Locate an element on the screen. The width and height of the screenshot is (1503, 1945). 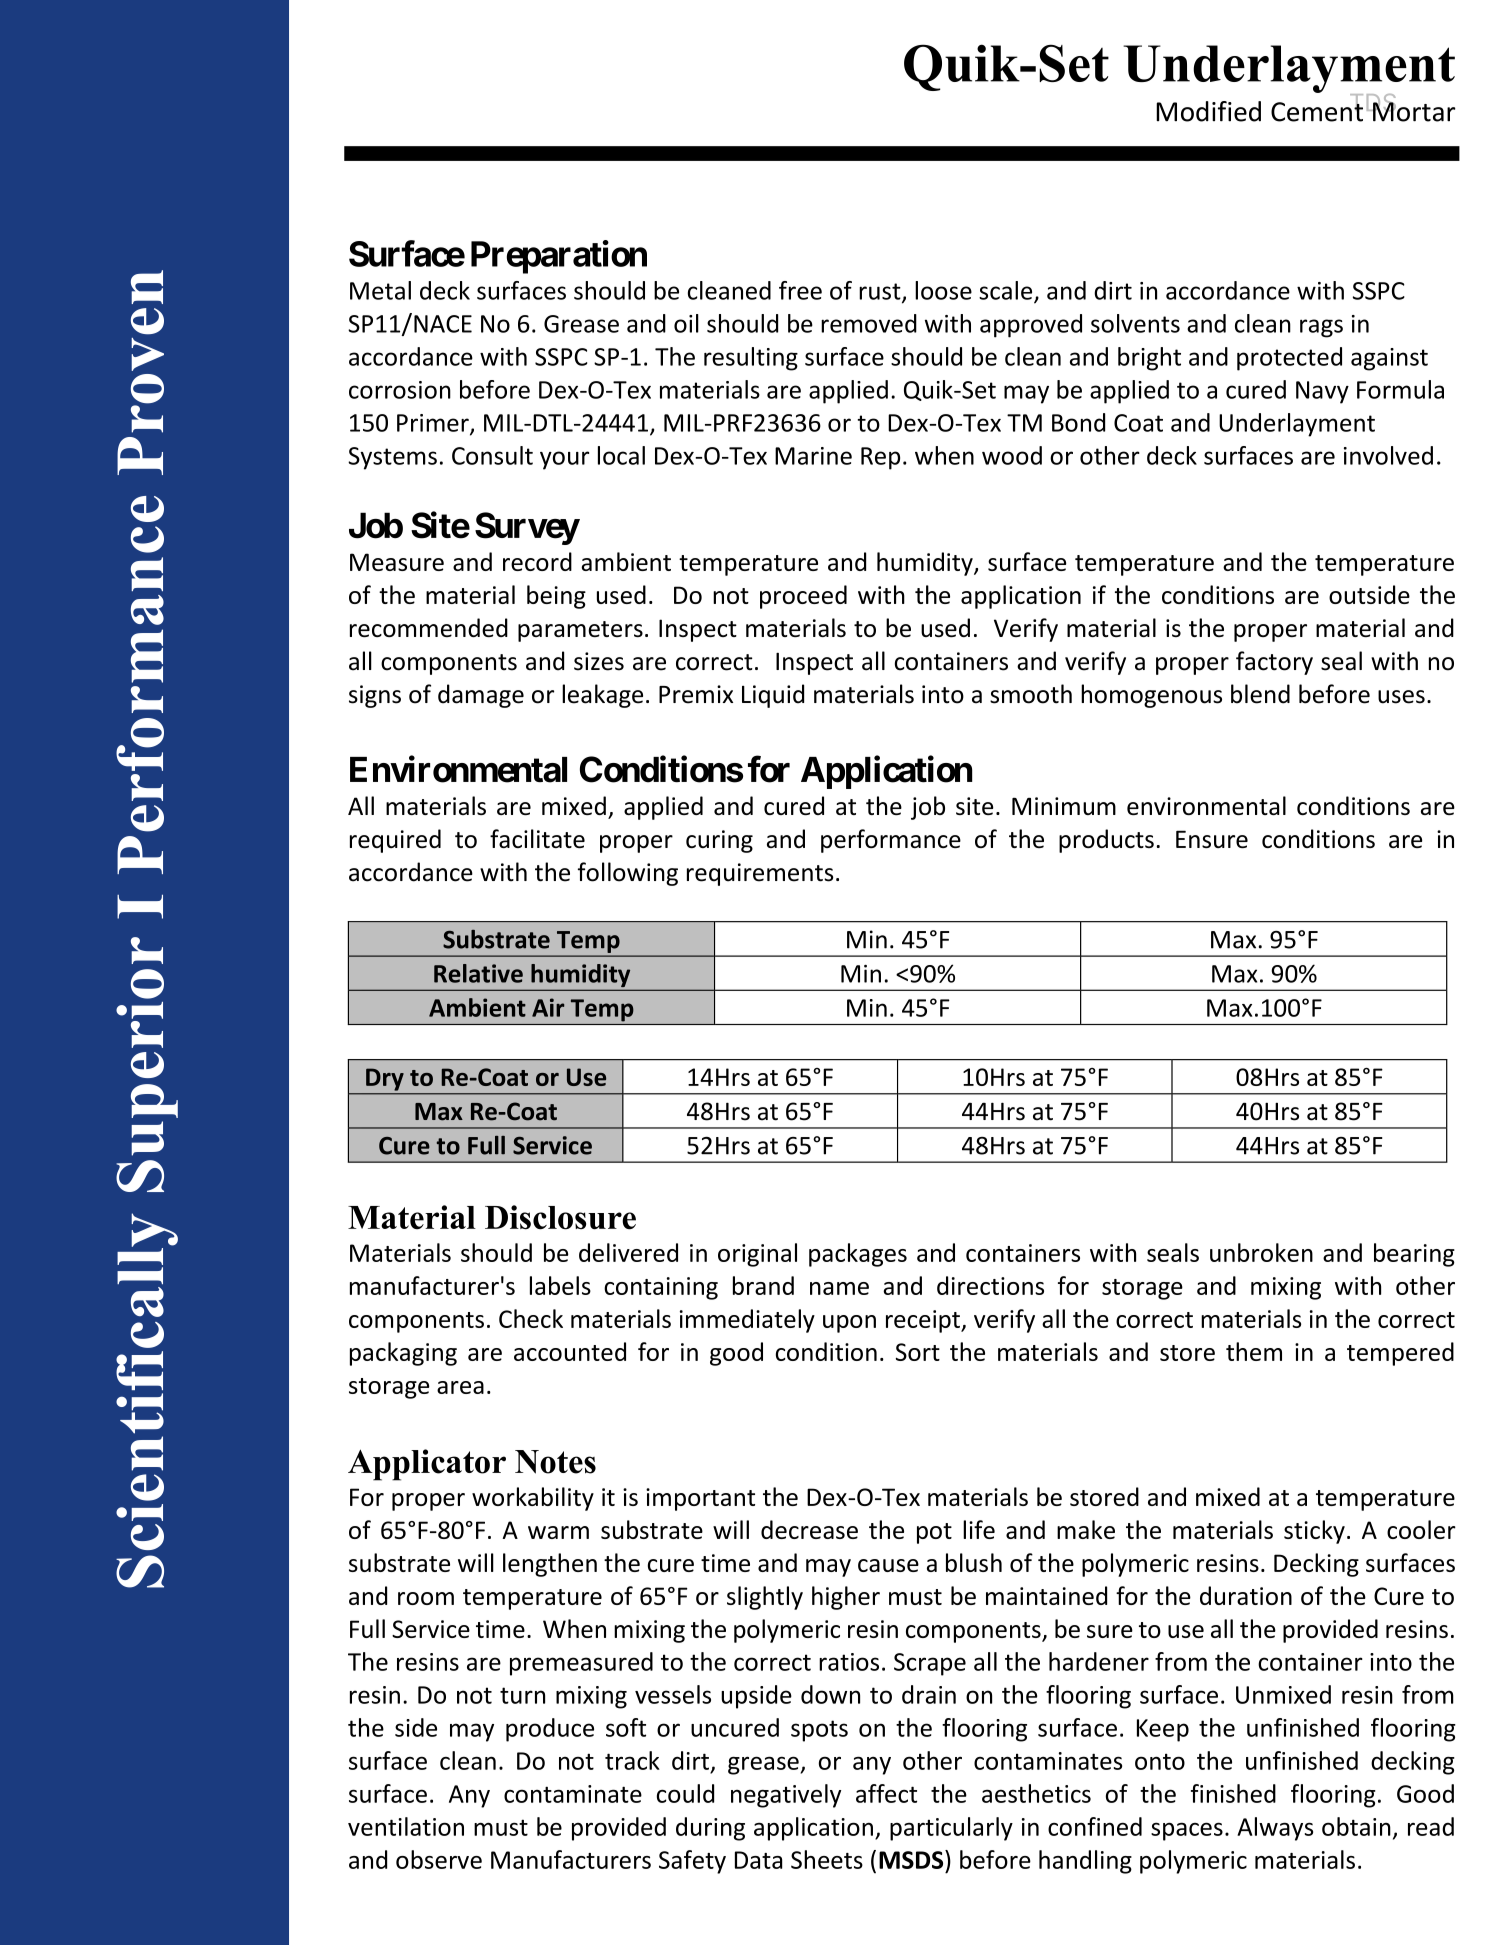
observe is located at coordinates (439, 1859).
